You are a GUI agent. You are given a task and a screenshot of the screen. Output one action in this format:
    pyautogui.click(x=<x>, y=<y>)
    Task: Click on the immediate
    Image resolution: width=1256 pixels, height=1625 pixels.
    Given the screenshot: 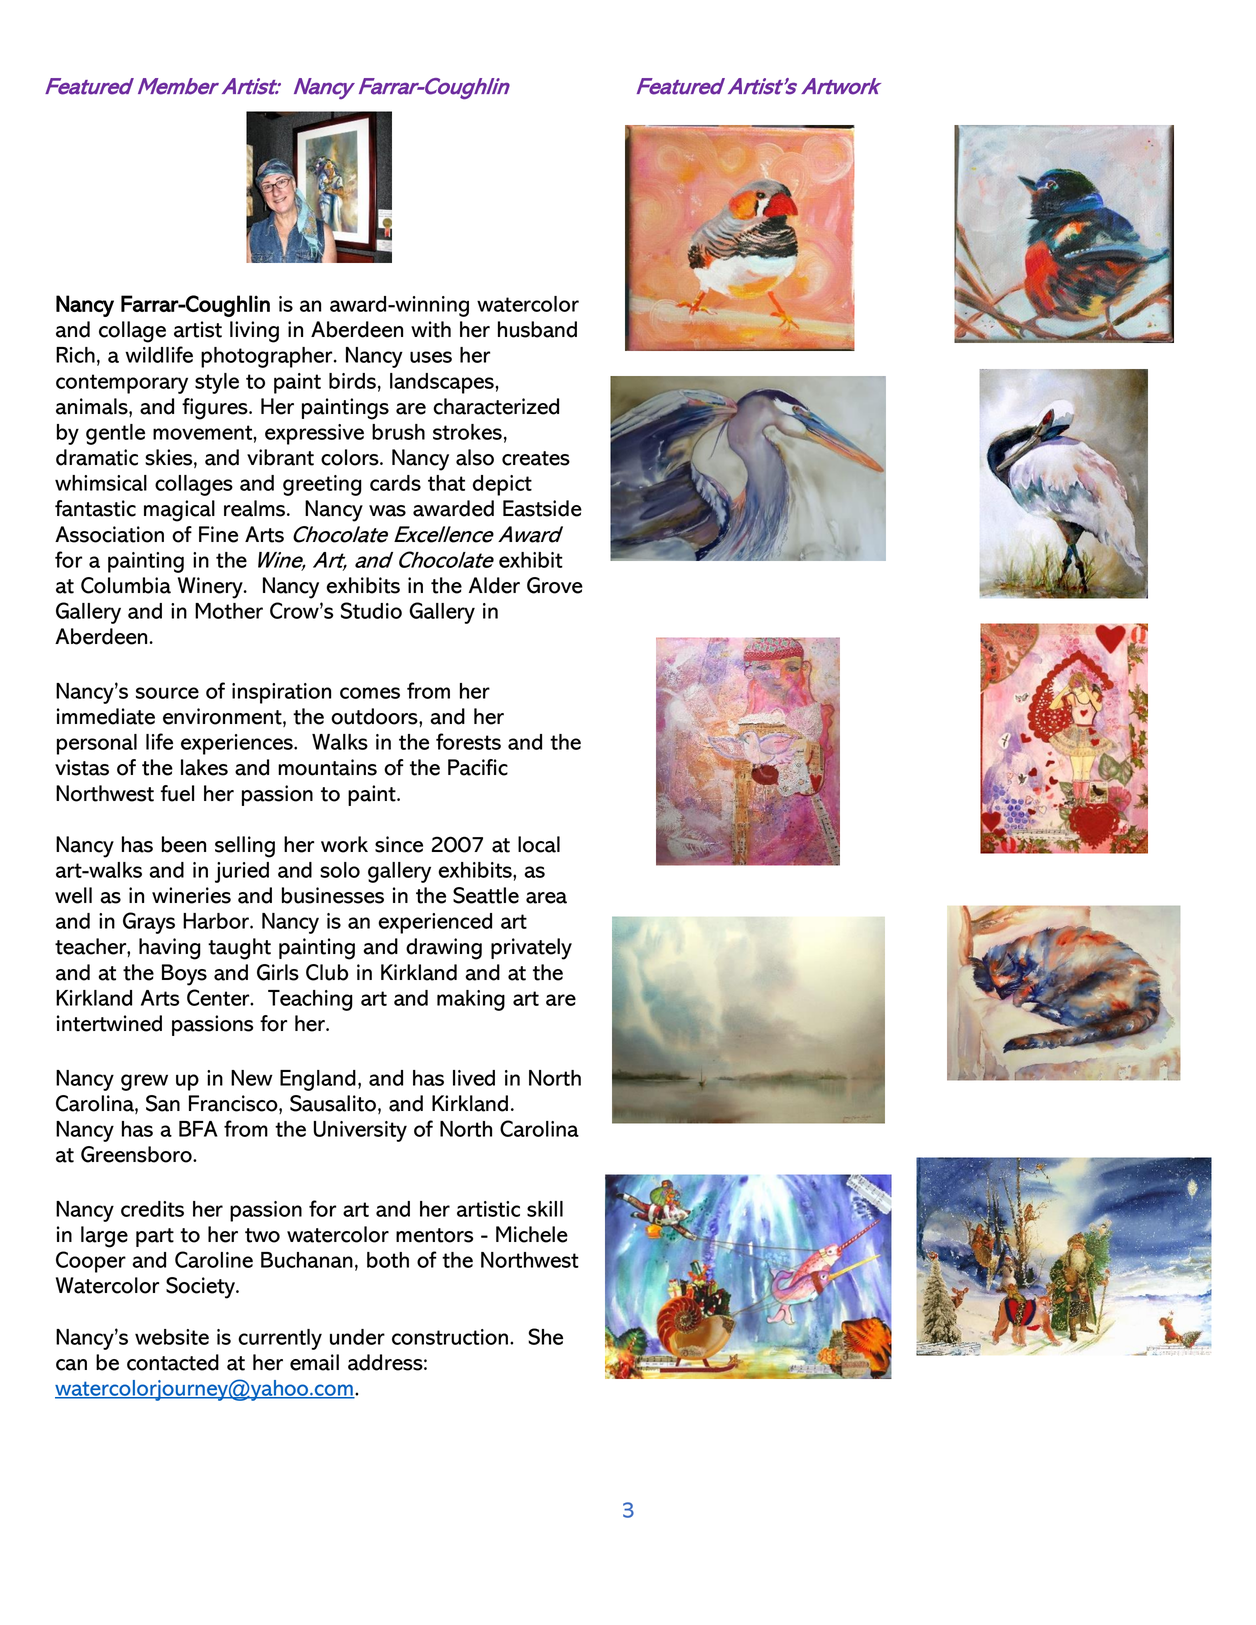 What is the action you would take?
    pyautogui.click(x=106, y=716)
